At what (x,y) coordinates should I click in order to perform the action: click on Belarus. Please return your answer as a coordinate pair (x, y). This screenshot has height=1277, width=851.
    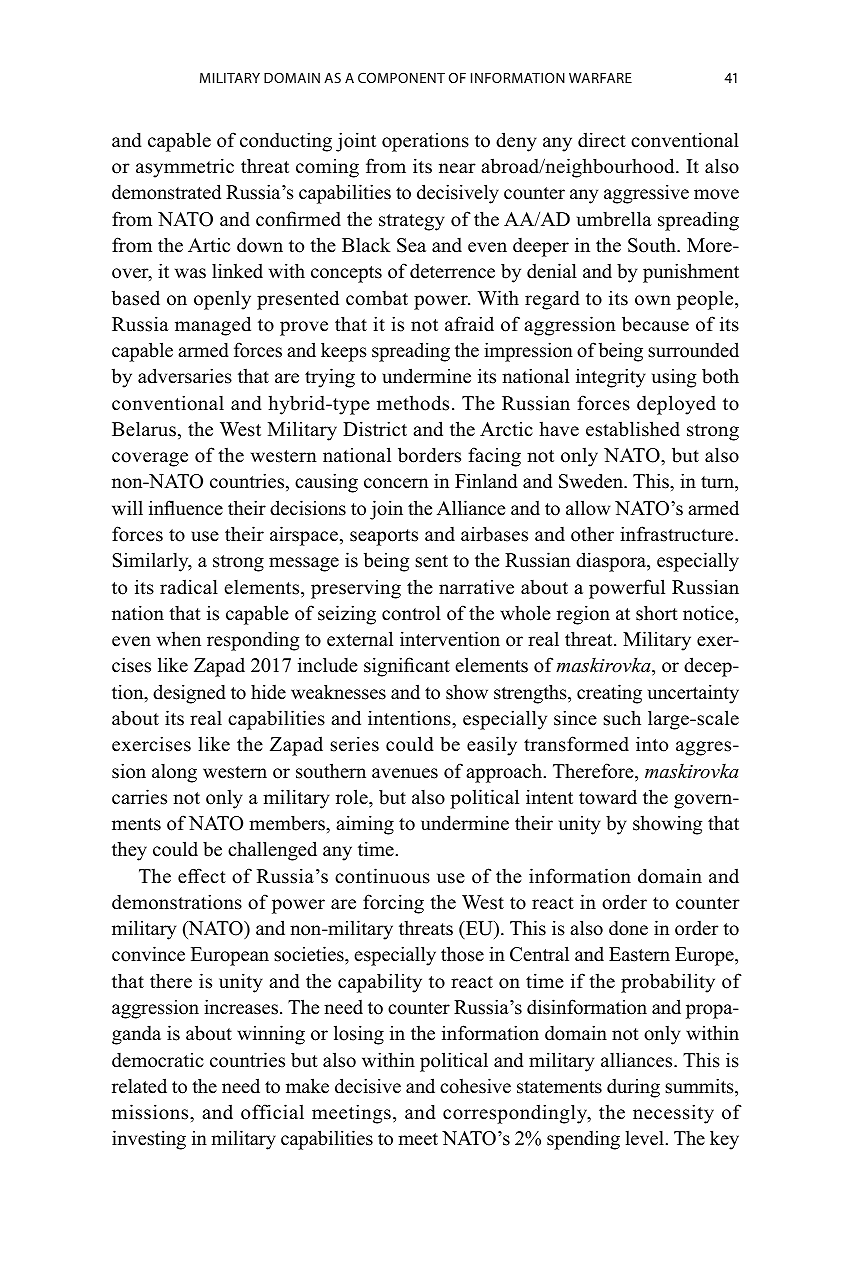
    Looking at the image, I should click on (144, 429).
